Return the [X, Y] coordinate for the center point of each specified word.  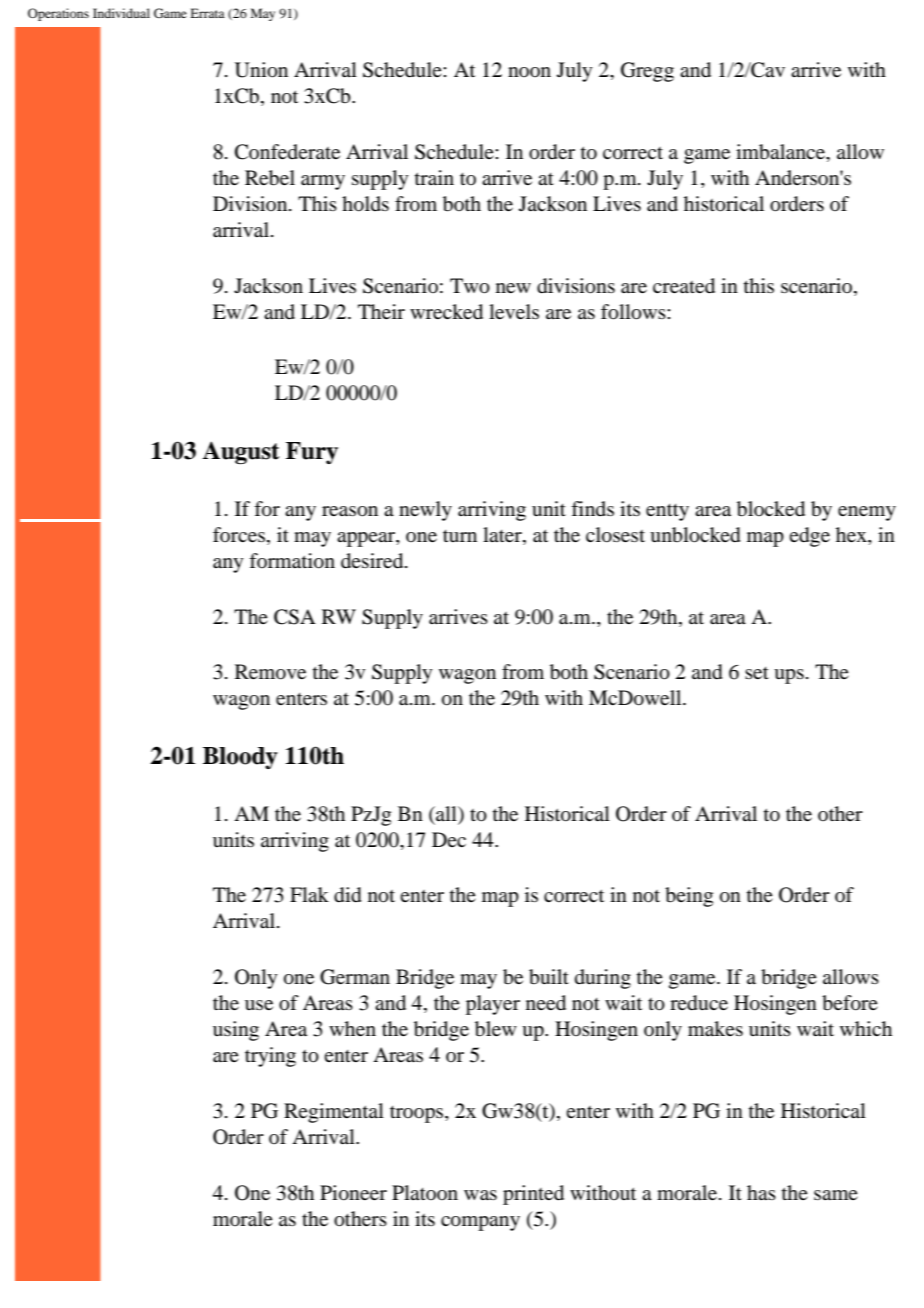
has [761, 1192]
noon [529, 72]
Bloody [240, 758]
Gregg [647, 72]
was [480, 1195]
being [689, 897]
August [240, 452]
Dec [449, 839]
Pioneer [353, 1193]
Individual [121, 13]
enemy [867, 513]
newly [425, 511]
